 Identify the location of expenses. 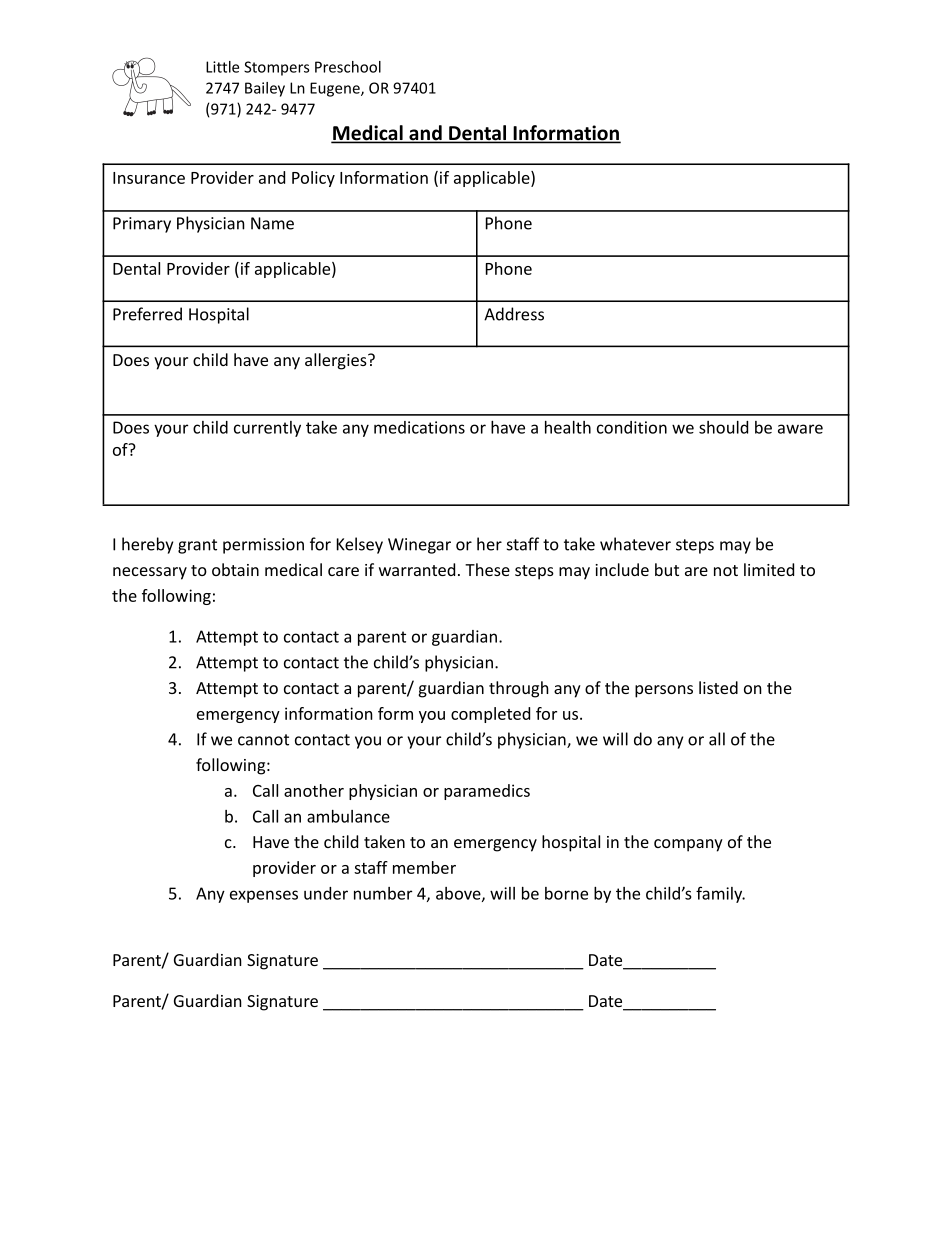
(264, 896).
